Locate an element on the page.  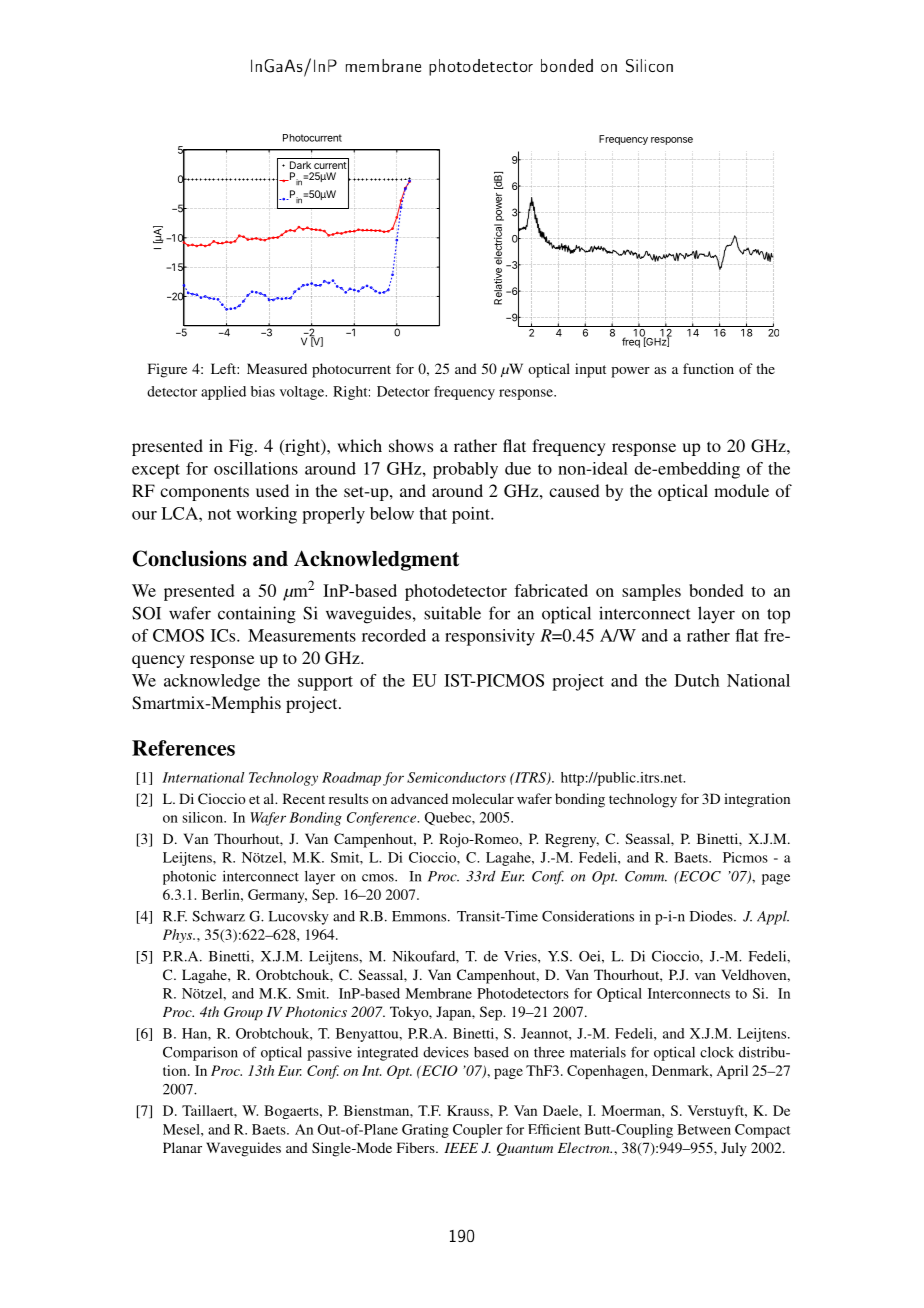
Emmons is located at coordinates (420, 916).
